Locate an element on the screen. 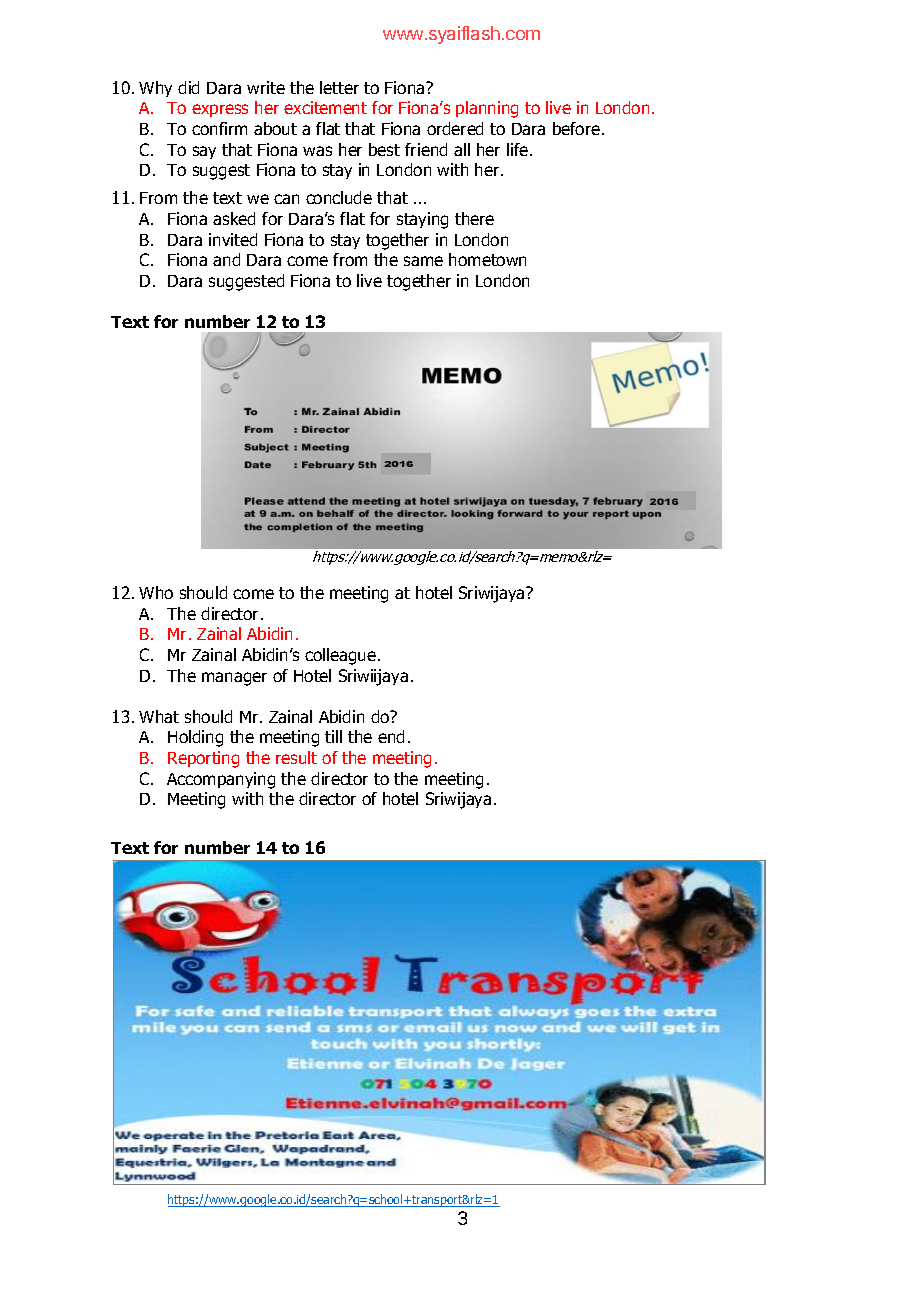  planning is located at coordinates (487, 109).
